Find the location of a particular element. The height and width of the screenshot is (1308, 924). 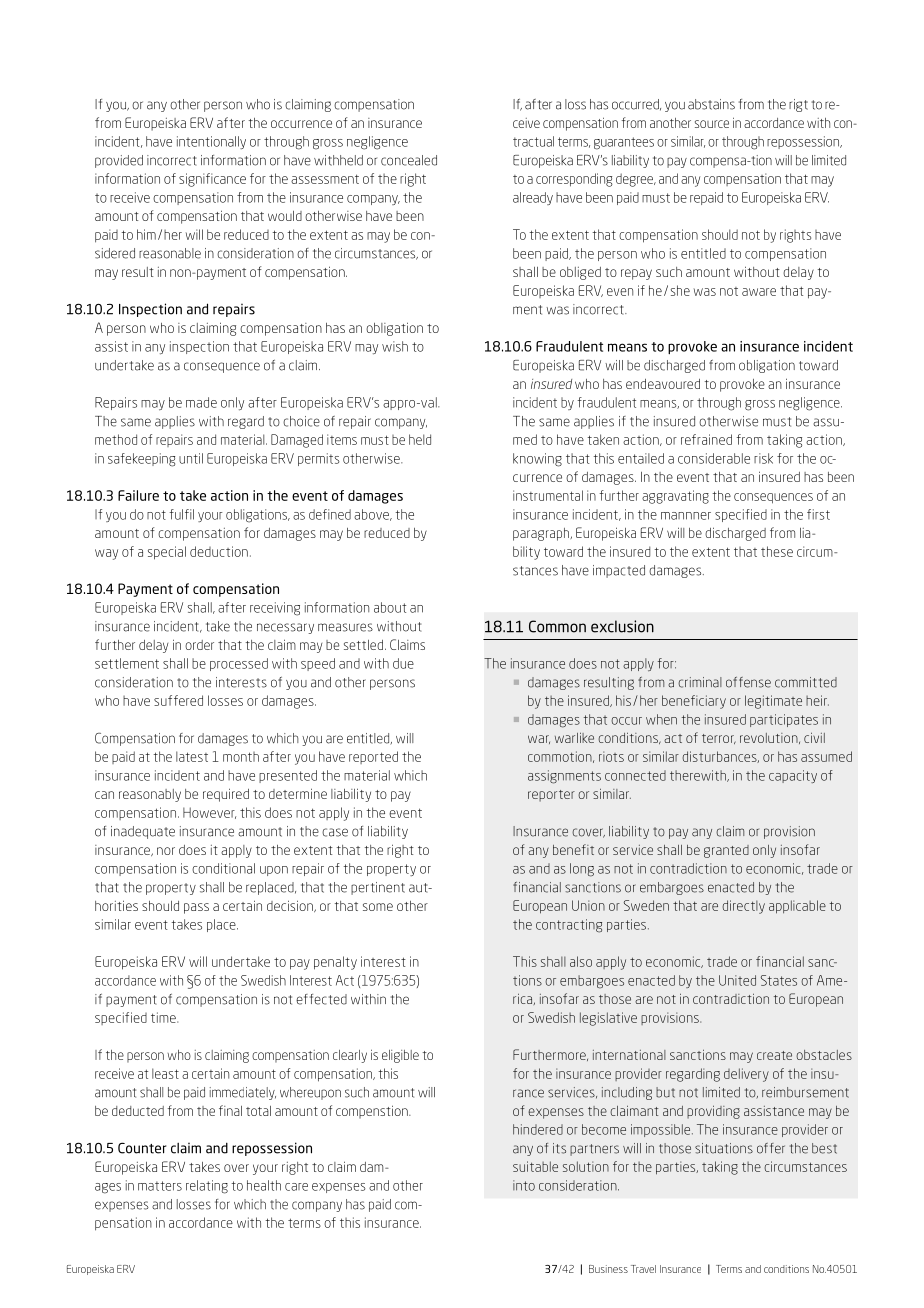

offense is located at coordinates (748, 682).
